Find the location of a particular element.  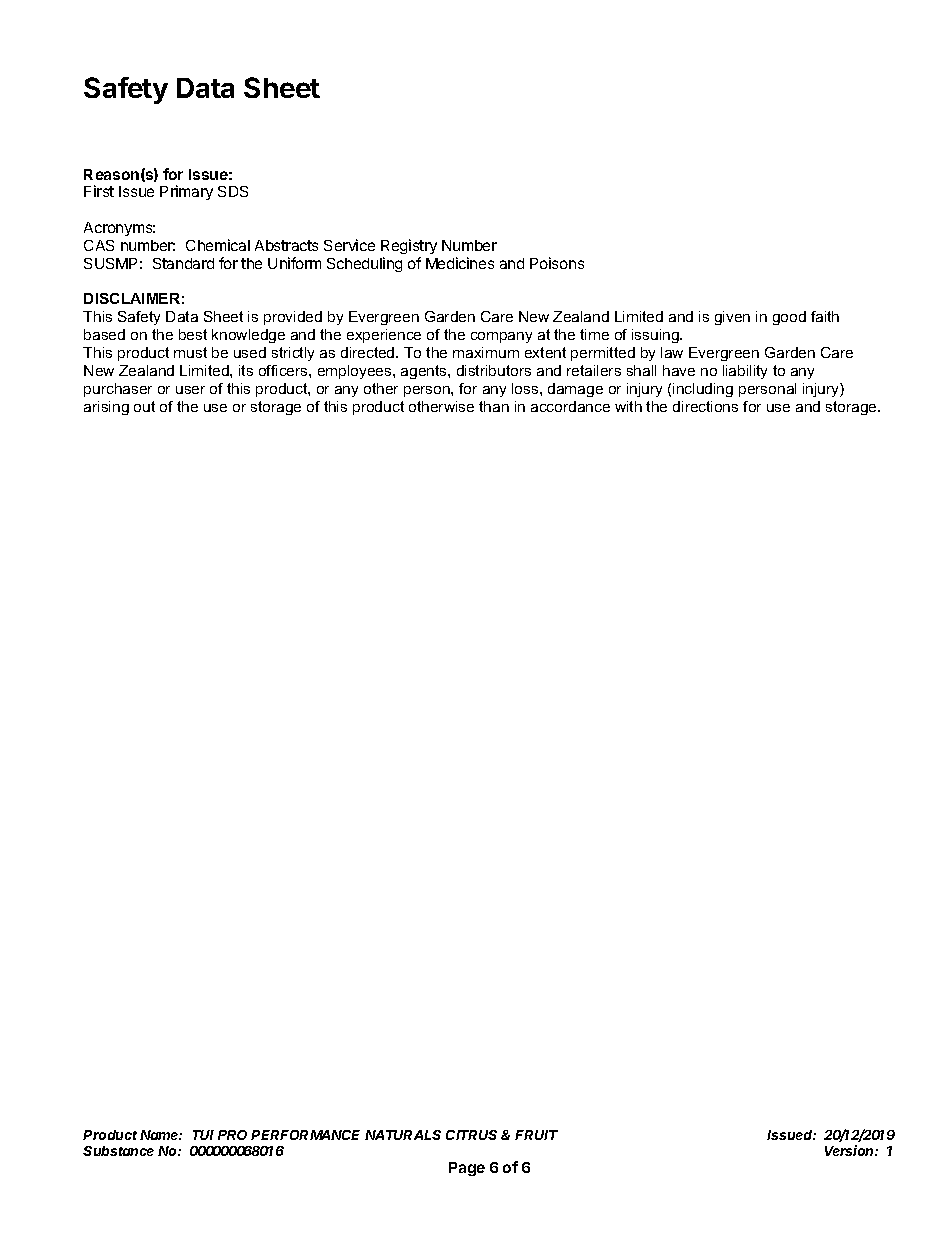

Page is located at coordinates (467, 1169).
